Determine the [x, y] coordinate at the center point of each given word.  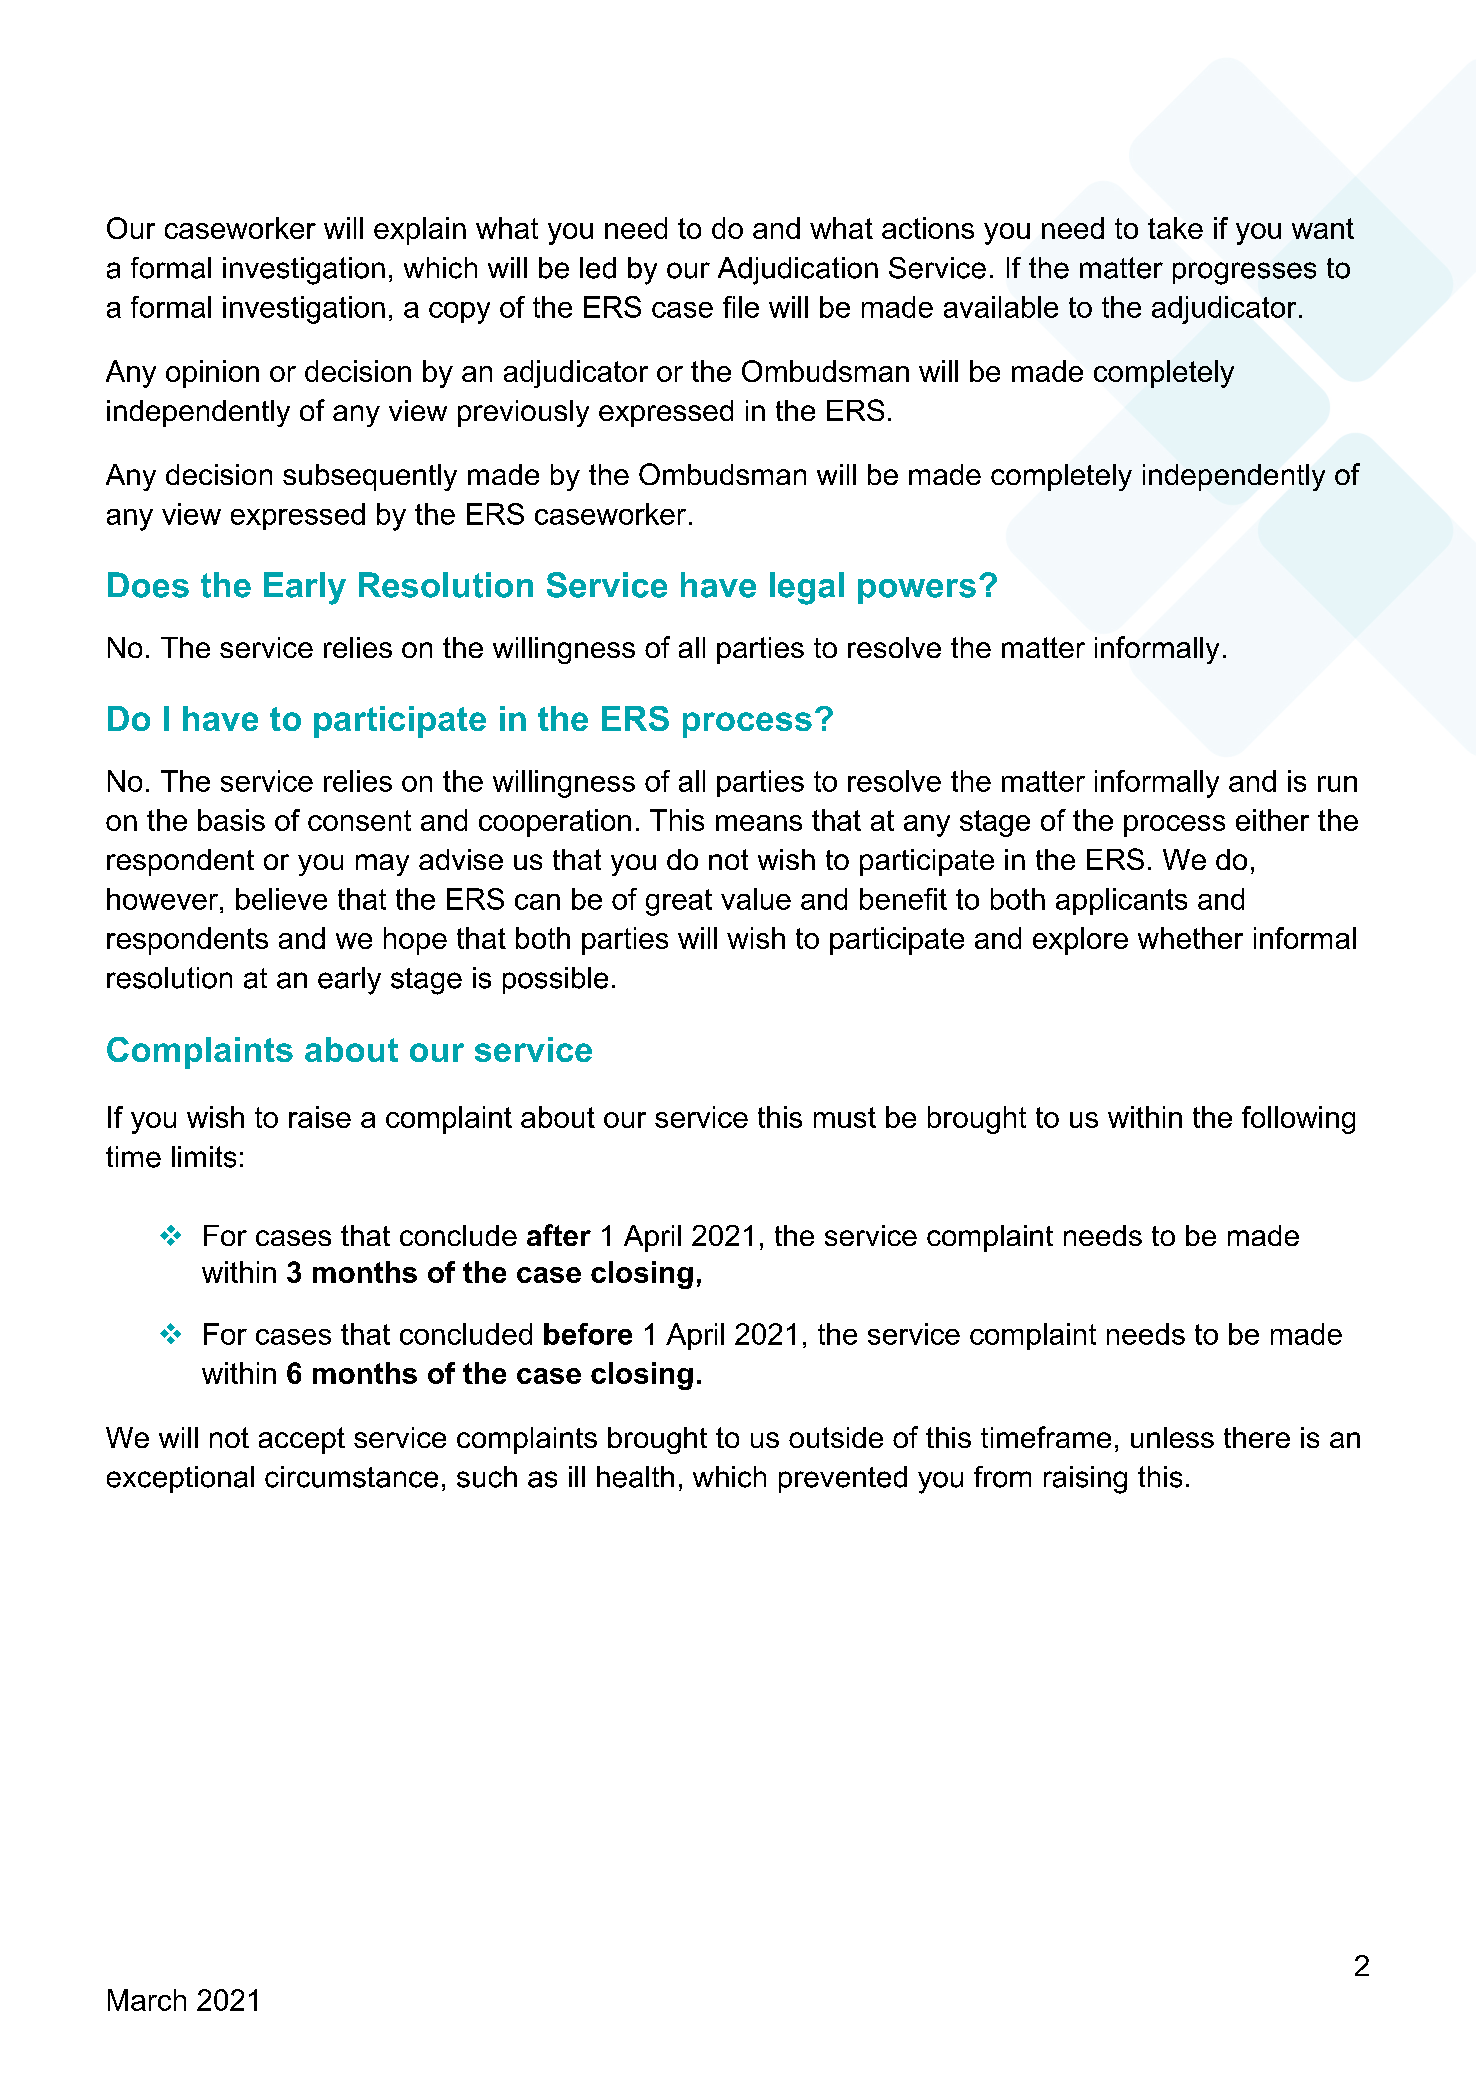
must [845, 1117]
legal [807, 588]
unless [1172, 1437]
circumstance [351, 1477]
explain [420, 231]
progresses [1244, 273]
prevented [843, 1479]
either [1272, 820]
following [1298, 1120]
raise [320, 1117]
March [147, 2000]
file [741, 307]
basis [231, 820]
